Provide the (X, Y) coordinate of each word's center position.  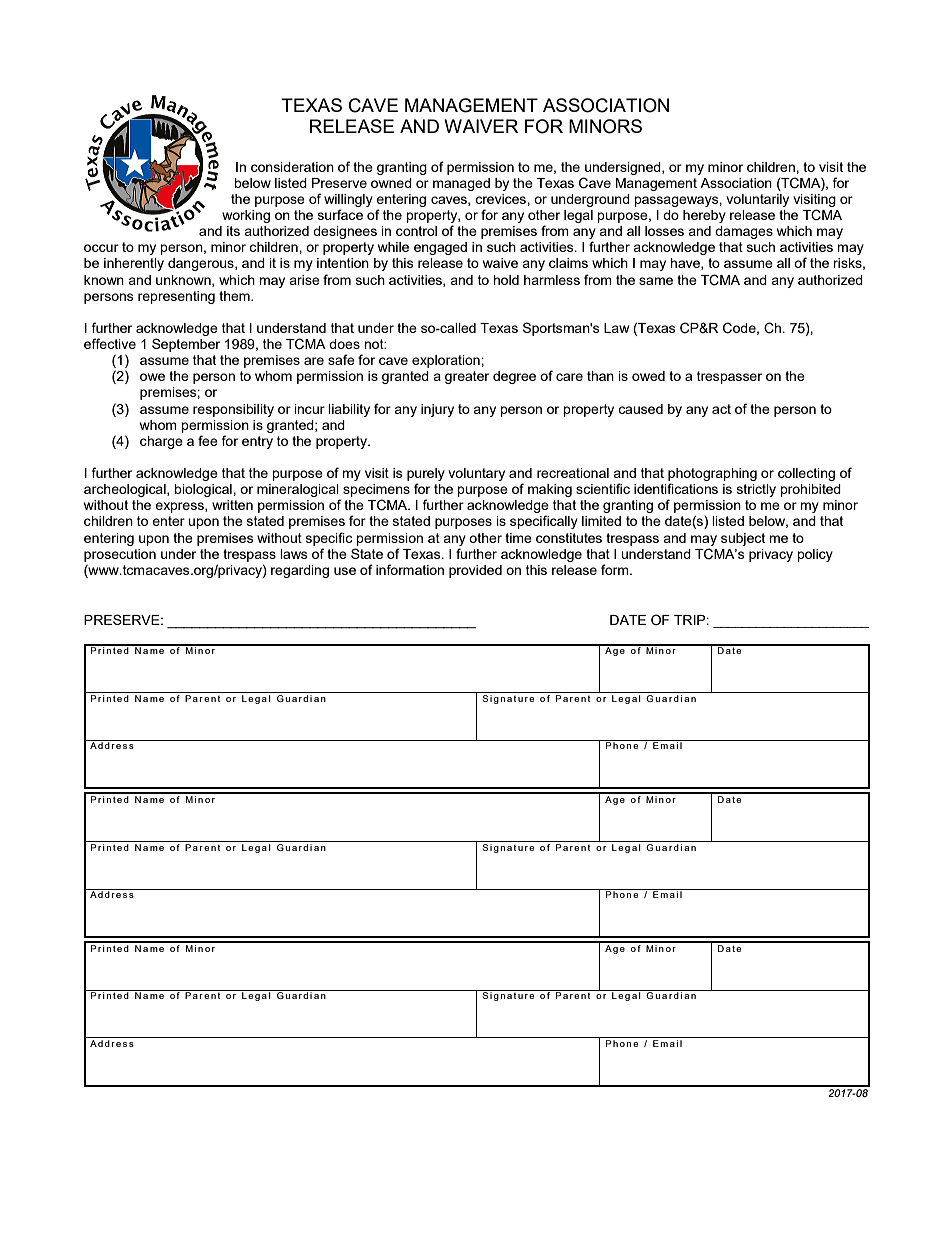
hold (506, 280)
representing (176, 297)
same (656, 281)
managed (461, 184)
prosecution (120, 555)
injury (437, 410)
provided (475, 571)
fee (208, 440)
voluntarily (757, 200)
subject (743, 539)
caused (640, 409)
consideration (292, 167)
